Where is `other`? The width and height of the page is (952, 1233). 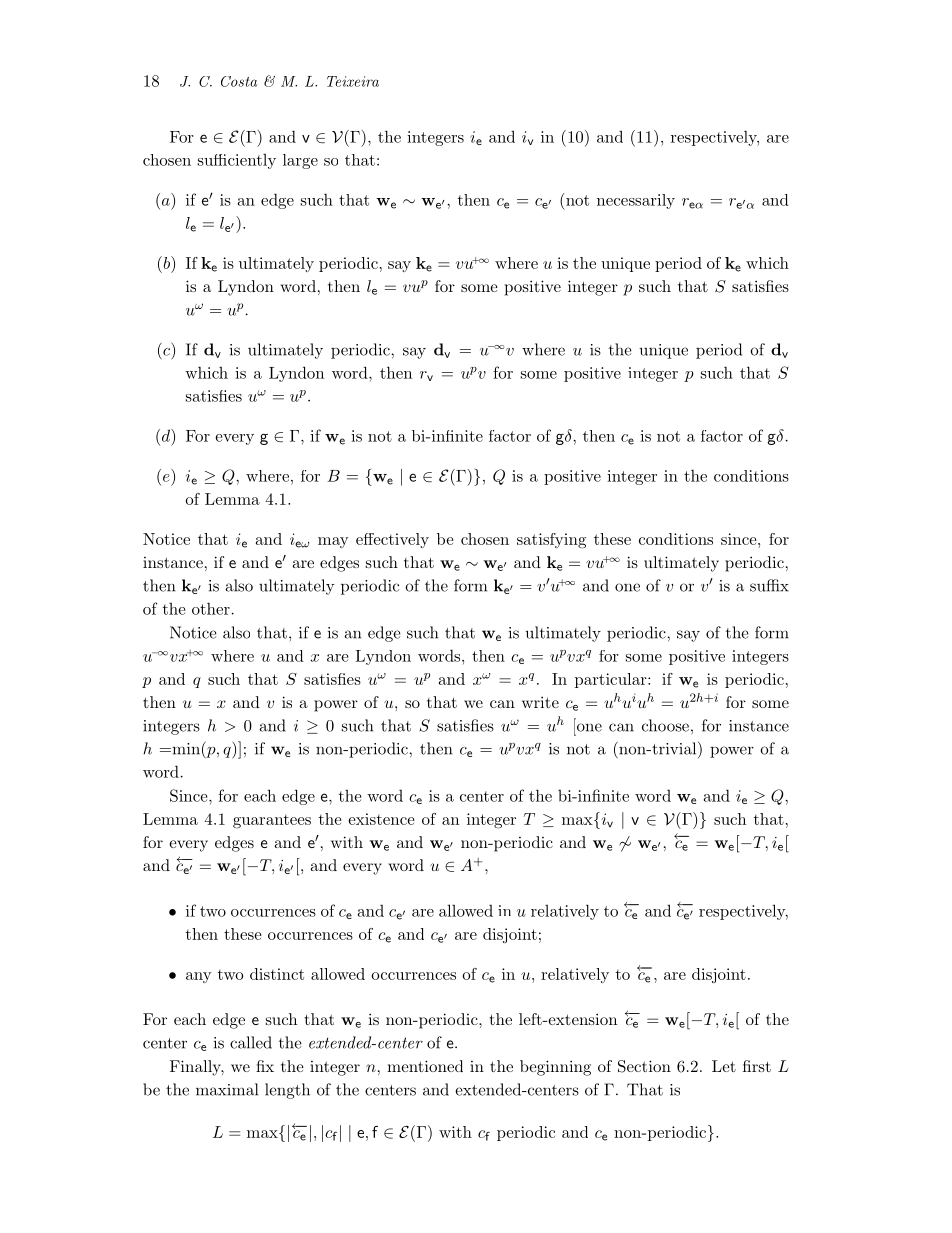 other is located at coordinates (211, 608).
